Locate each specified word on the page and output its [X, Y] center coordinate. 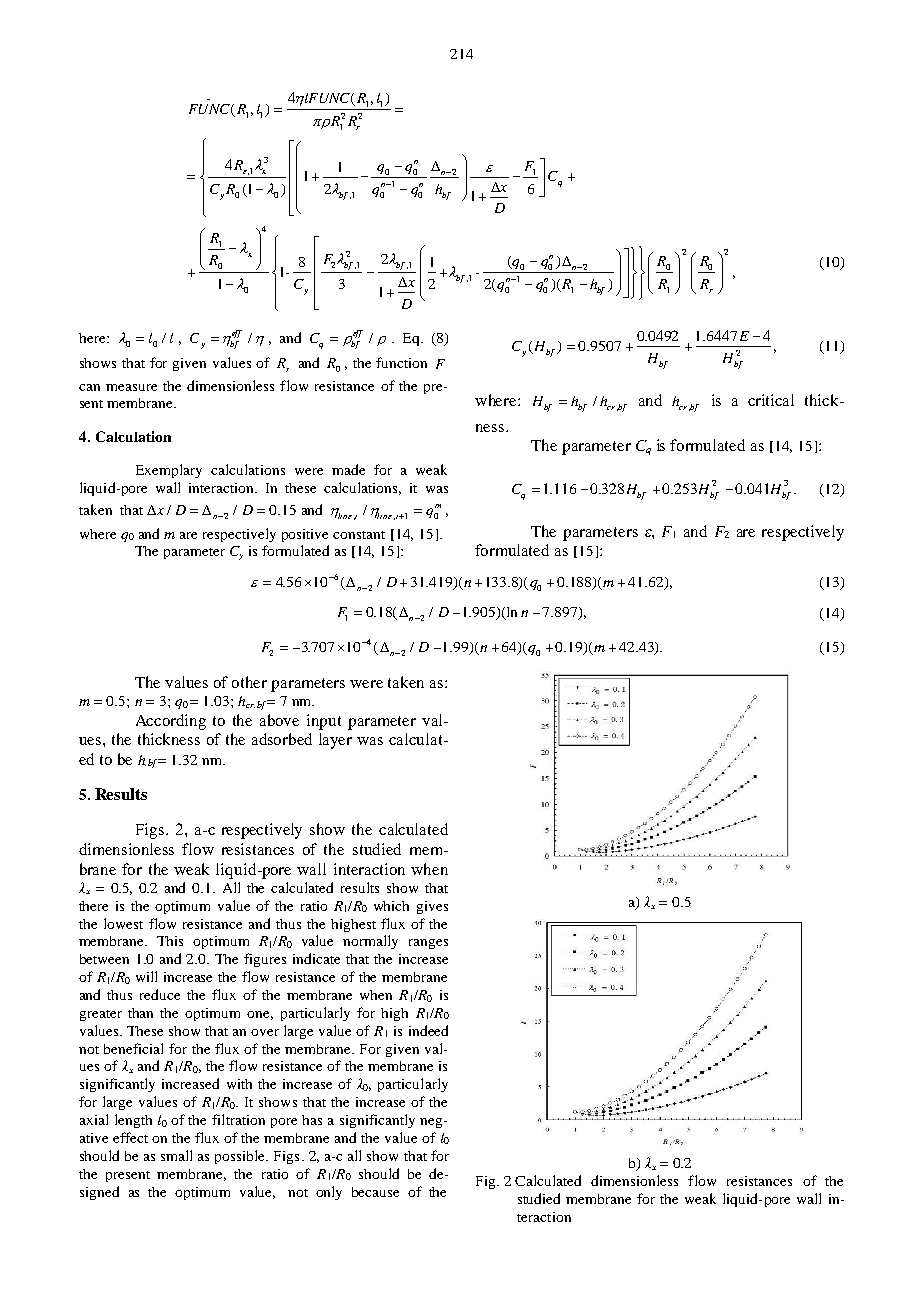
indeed [428, 1030]
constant [359, 535]
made [348, 469]
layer [335, 741]
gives [432, 907]
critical [771, 400]
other [249, 682]
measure [131, 387]
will [146, 976]
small [176, 1155]
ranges [428, 944]
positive [305, 535]
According [171, 722]
